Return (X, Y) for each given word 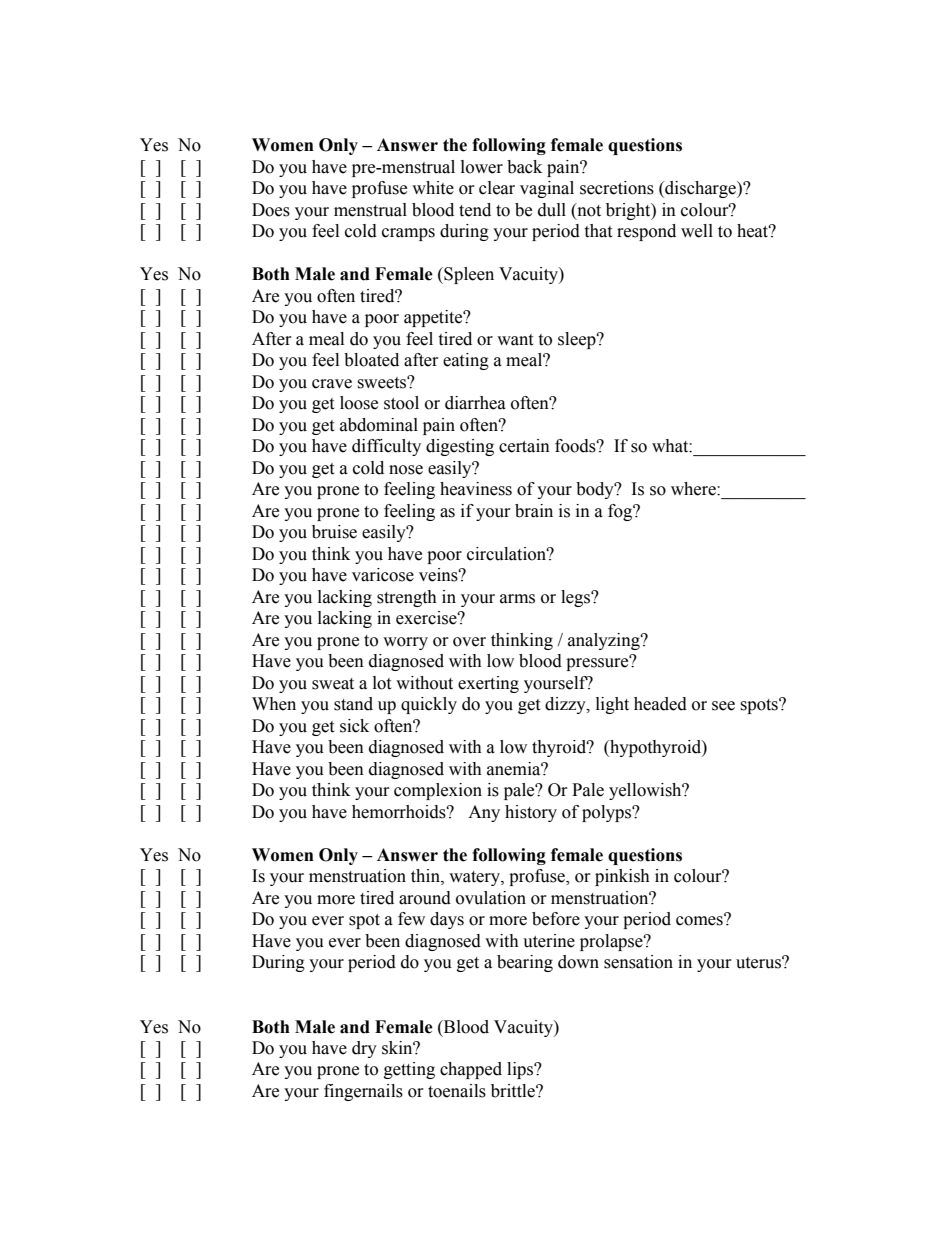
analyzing (605, 641)
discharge (700, 189)
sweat (333, 684)
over (469, 642)
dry (364, 1049)
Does (271, 210)
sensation (638, 962)
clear (497, 188)
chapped (471, 1070)
